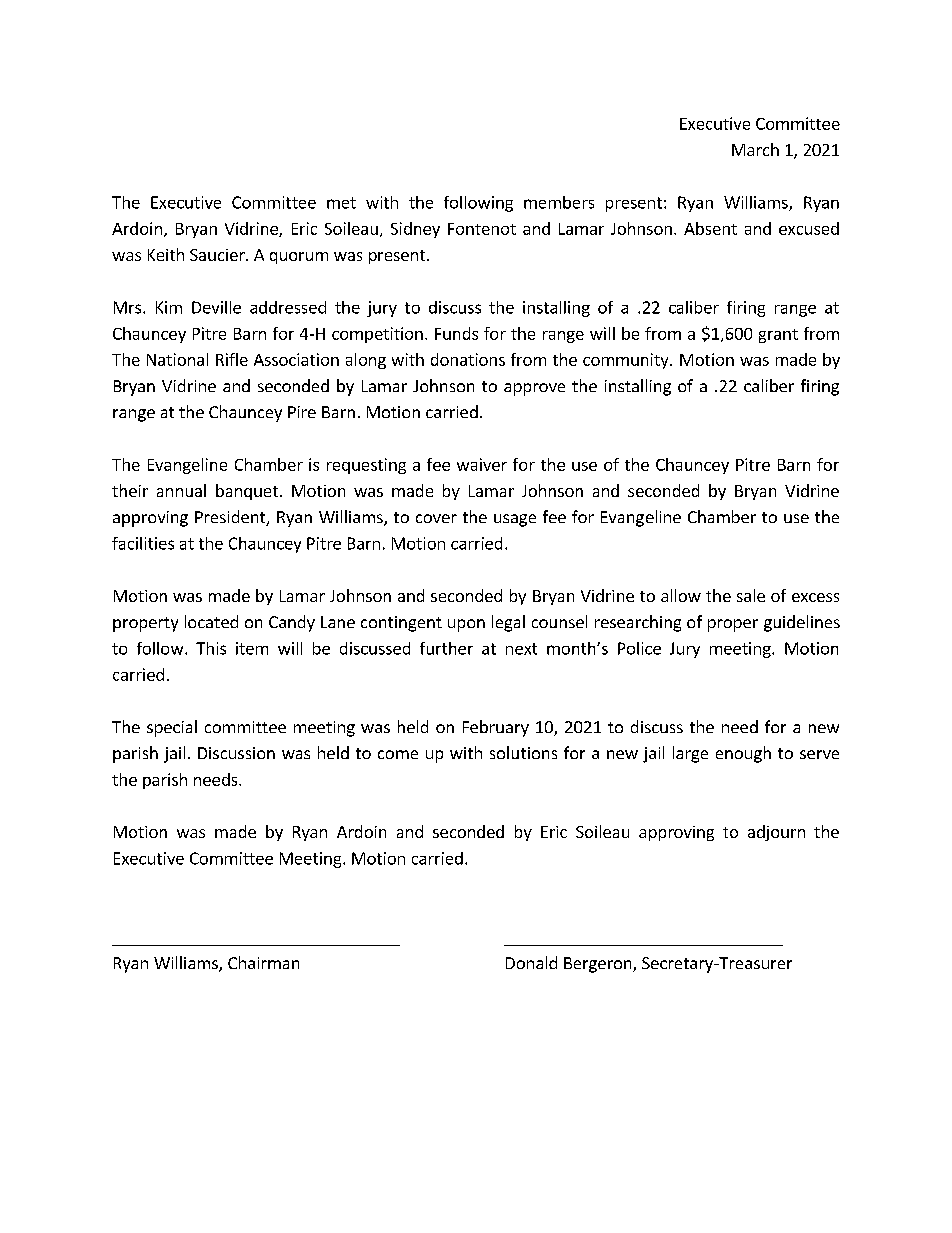 Image resolution: width=952 pixels, height=1233 pixels. I want to click on Chairman, so click(263, 962).
